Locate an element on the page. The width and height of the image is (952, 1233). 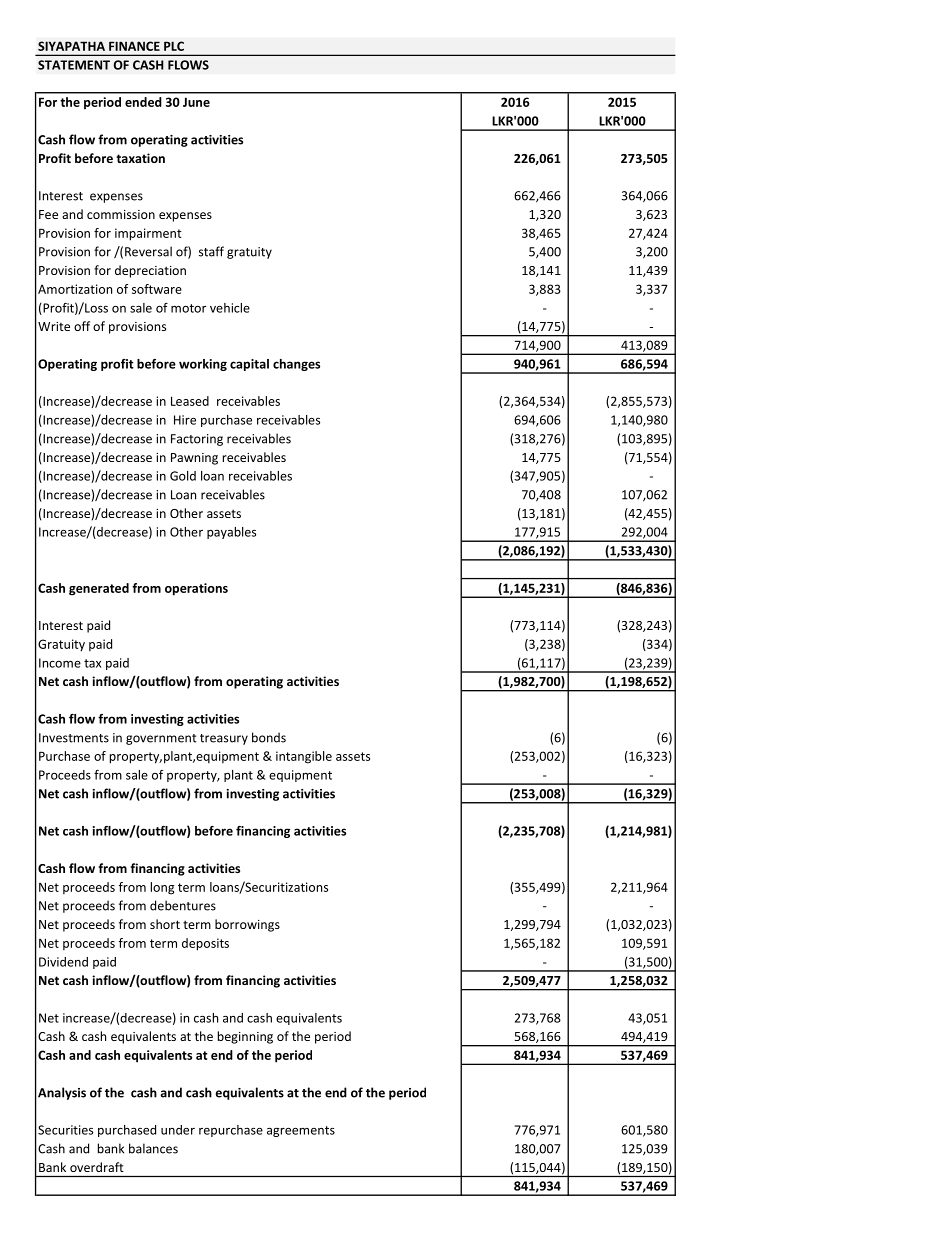
June is located at coordinates (196, 102).
